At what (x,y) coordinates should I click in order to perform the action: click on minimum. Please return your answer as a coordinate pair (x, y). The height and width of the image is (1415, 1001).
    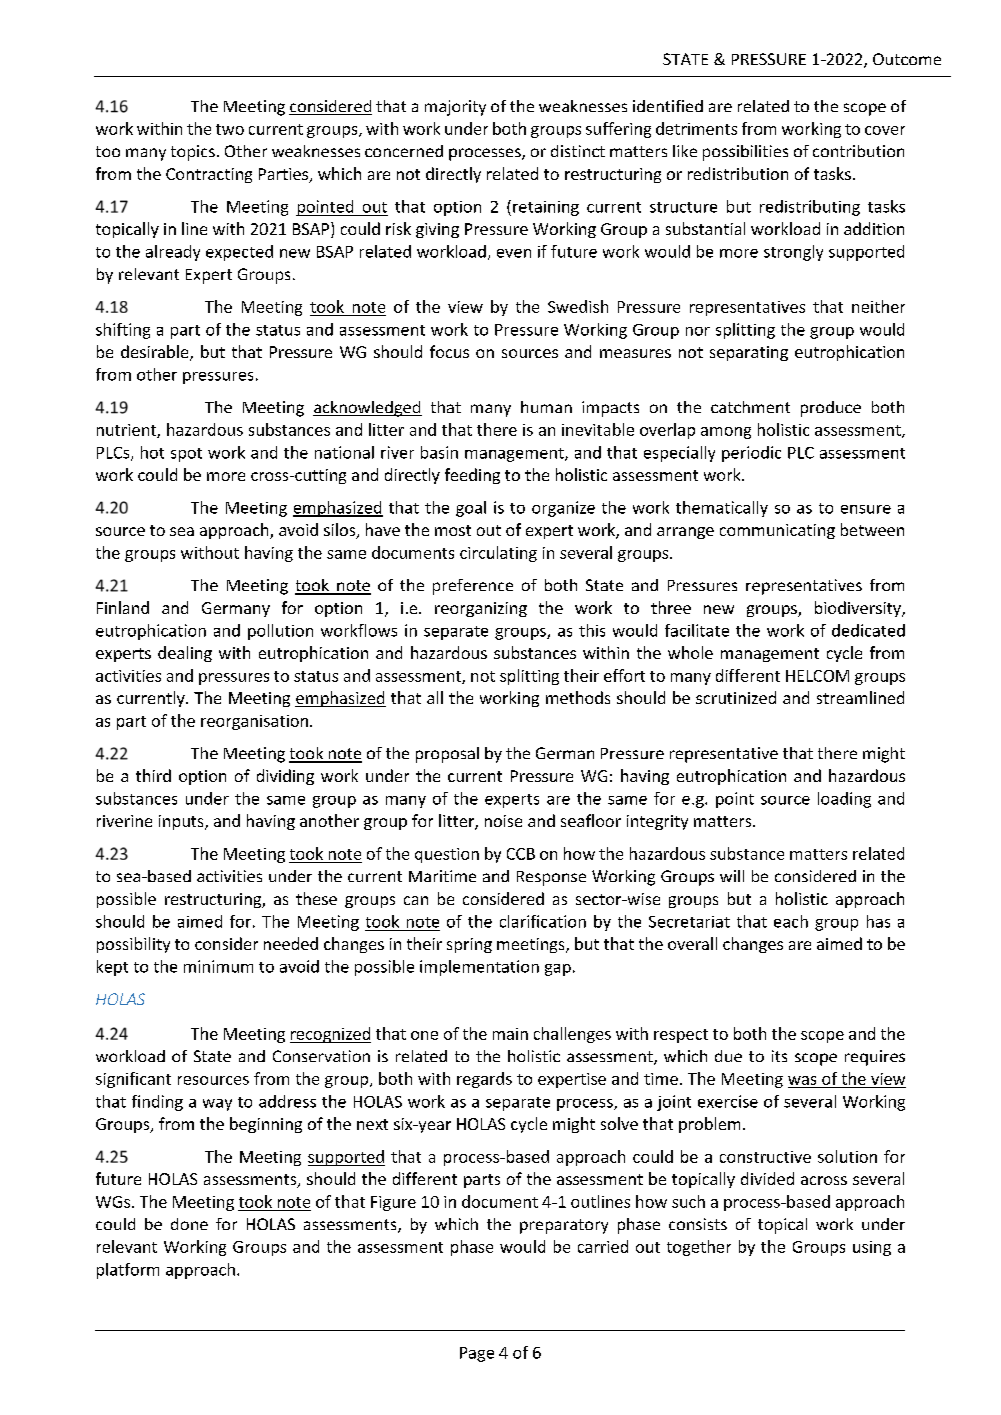
    Looking at the image, I should click on (218, 966).
